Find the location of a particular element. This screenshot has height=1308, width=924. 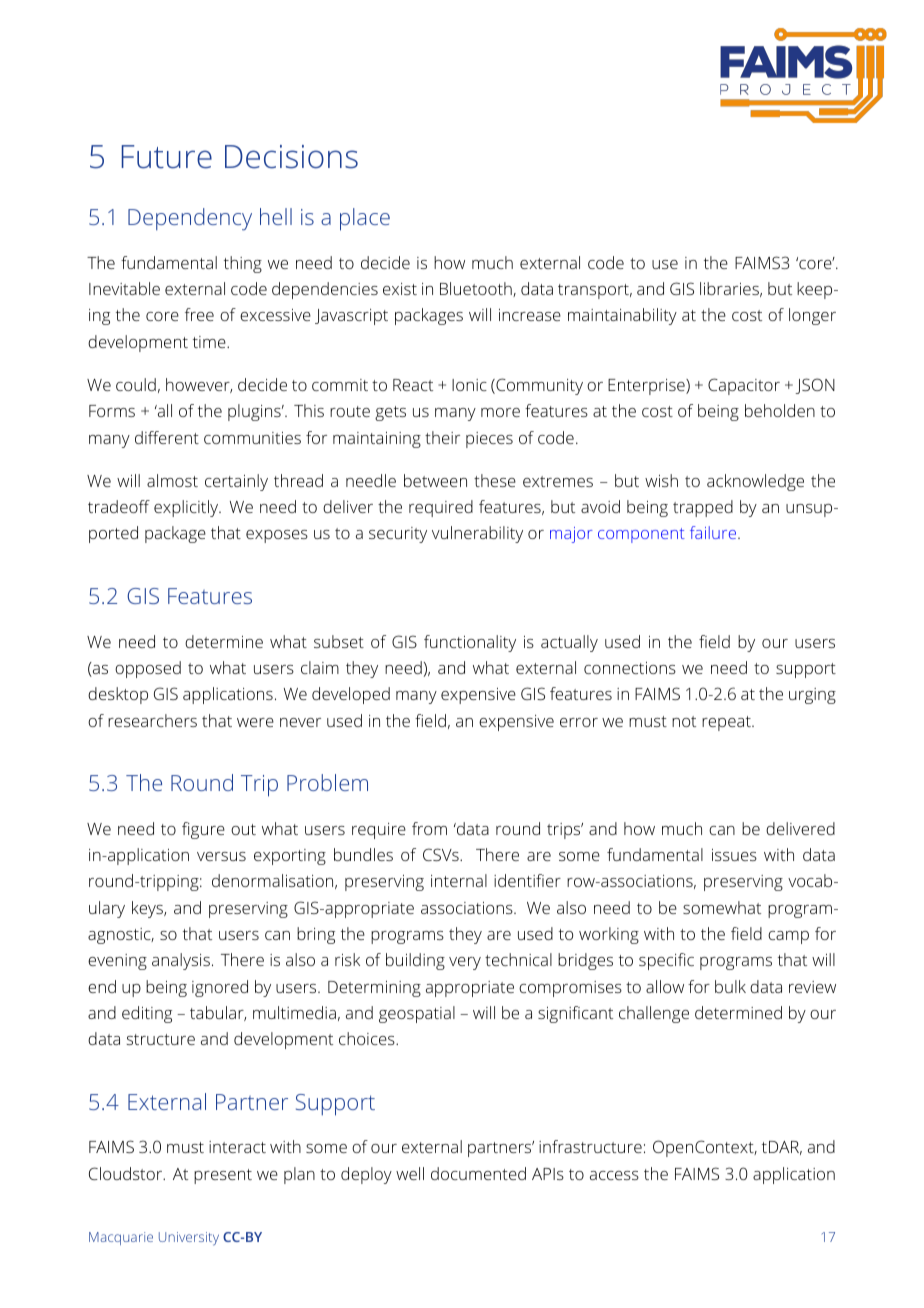

University is located at coordinates (189, 1239).
